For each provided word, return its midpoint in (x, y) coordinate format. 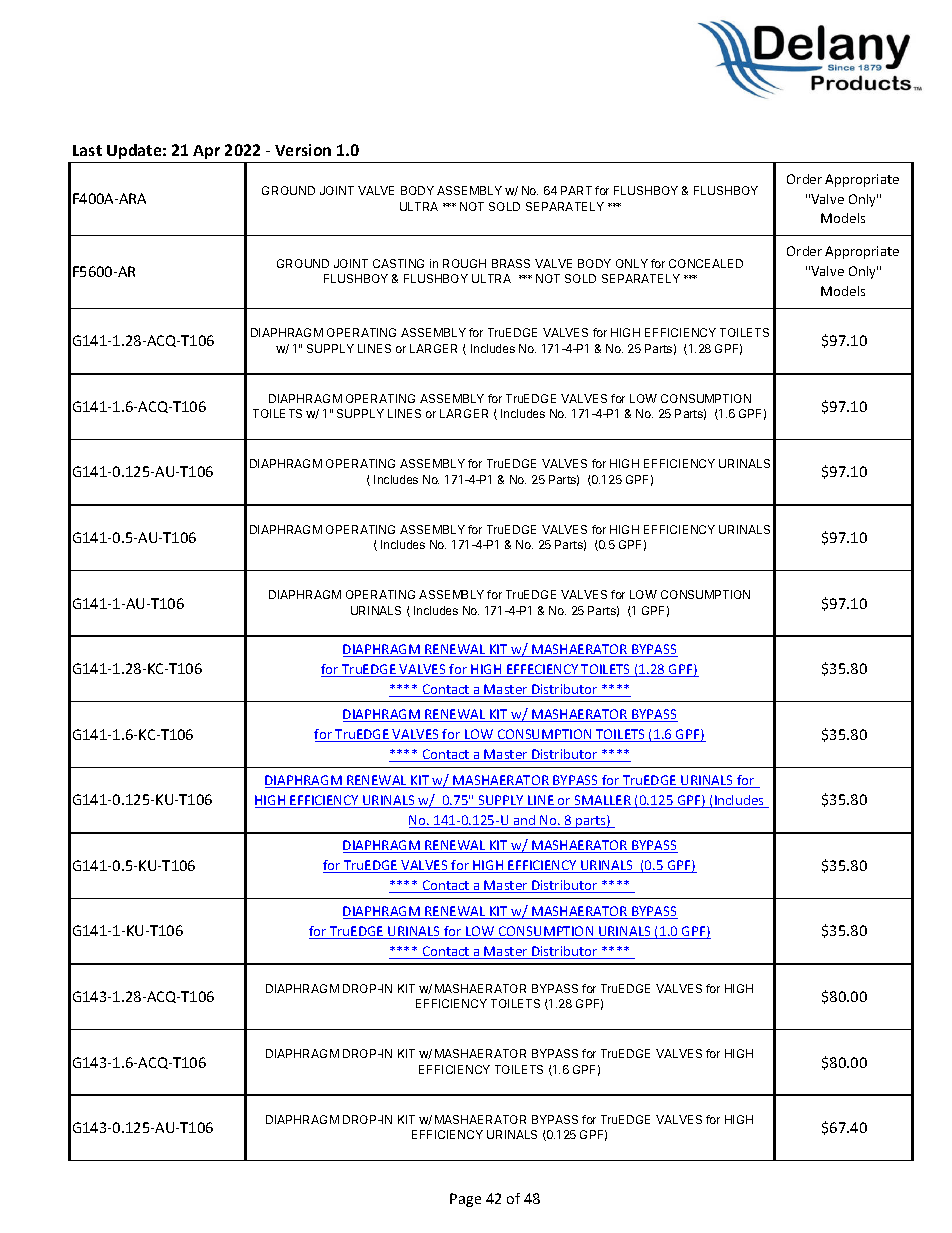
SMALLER (603, 801)
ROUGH (464, 263)
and (524, 821)
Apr (207, 154)
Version (303, 150)
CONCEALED (706, 263)
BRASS (511, 263)
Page (465, 1200)
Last (87, 150)
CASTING (398, 263)
